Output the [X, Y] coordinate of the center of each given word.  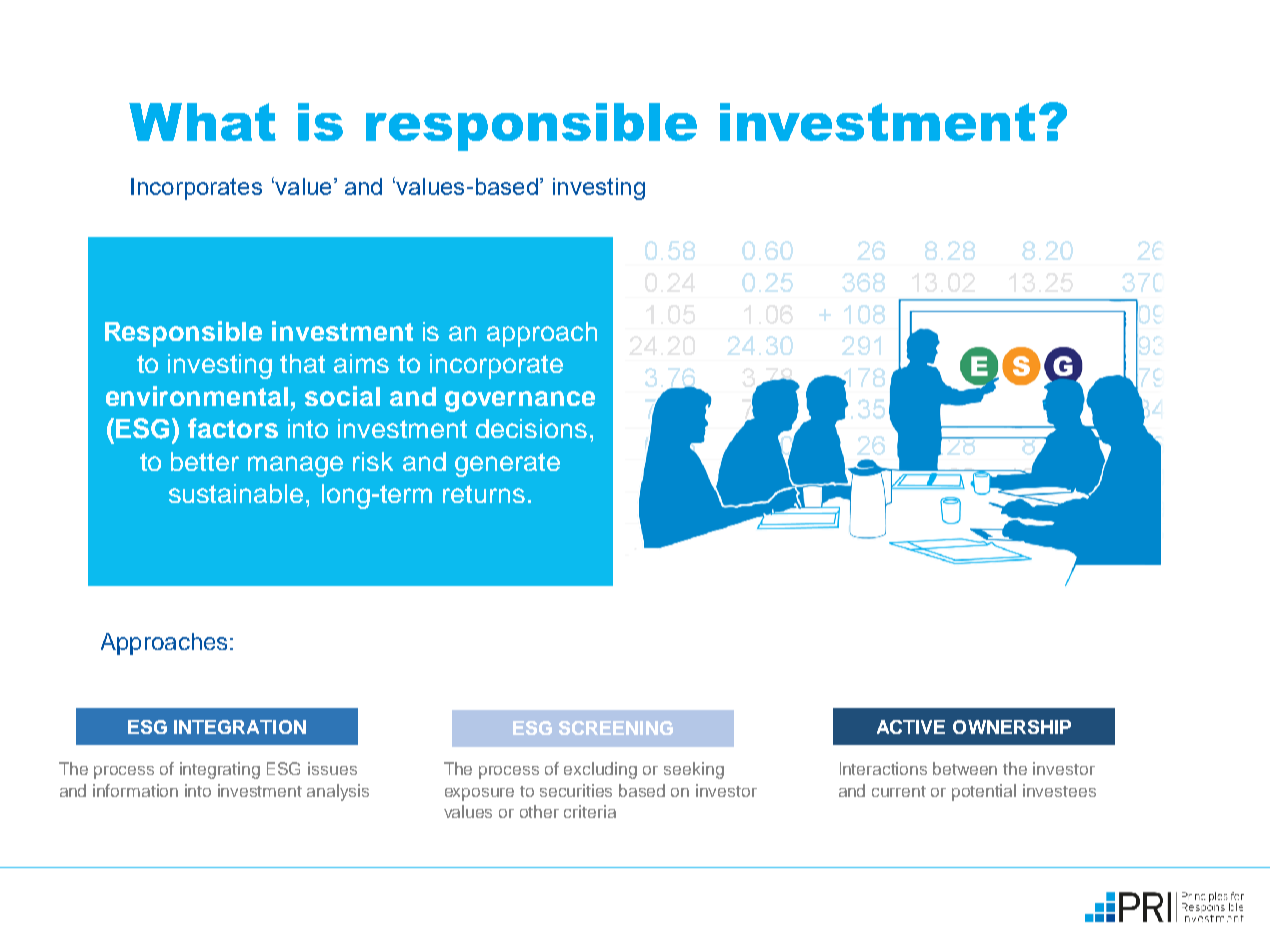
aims [361, 363]
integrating [220, 770]
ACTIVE [911, 727]
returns [484, 494]
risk [373, 461]
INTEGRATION [240, 727]
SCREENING [616, 728]
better [205, 461]
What [202, 122]
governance [520, 401]
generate [507, 465]
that [302, 363]
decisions [531, 428]
